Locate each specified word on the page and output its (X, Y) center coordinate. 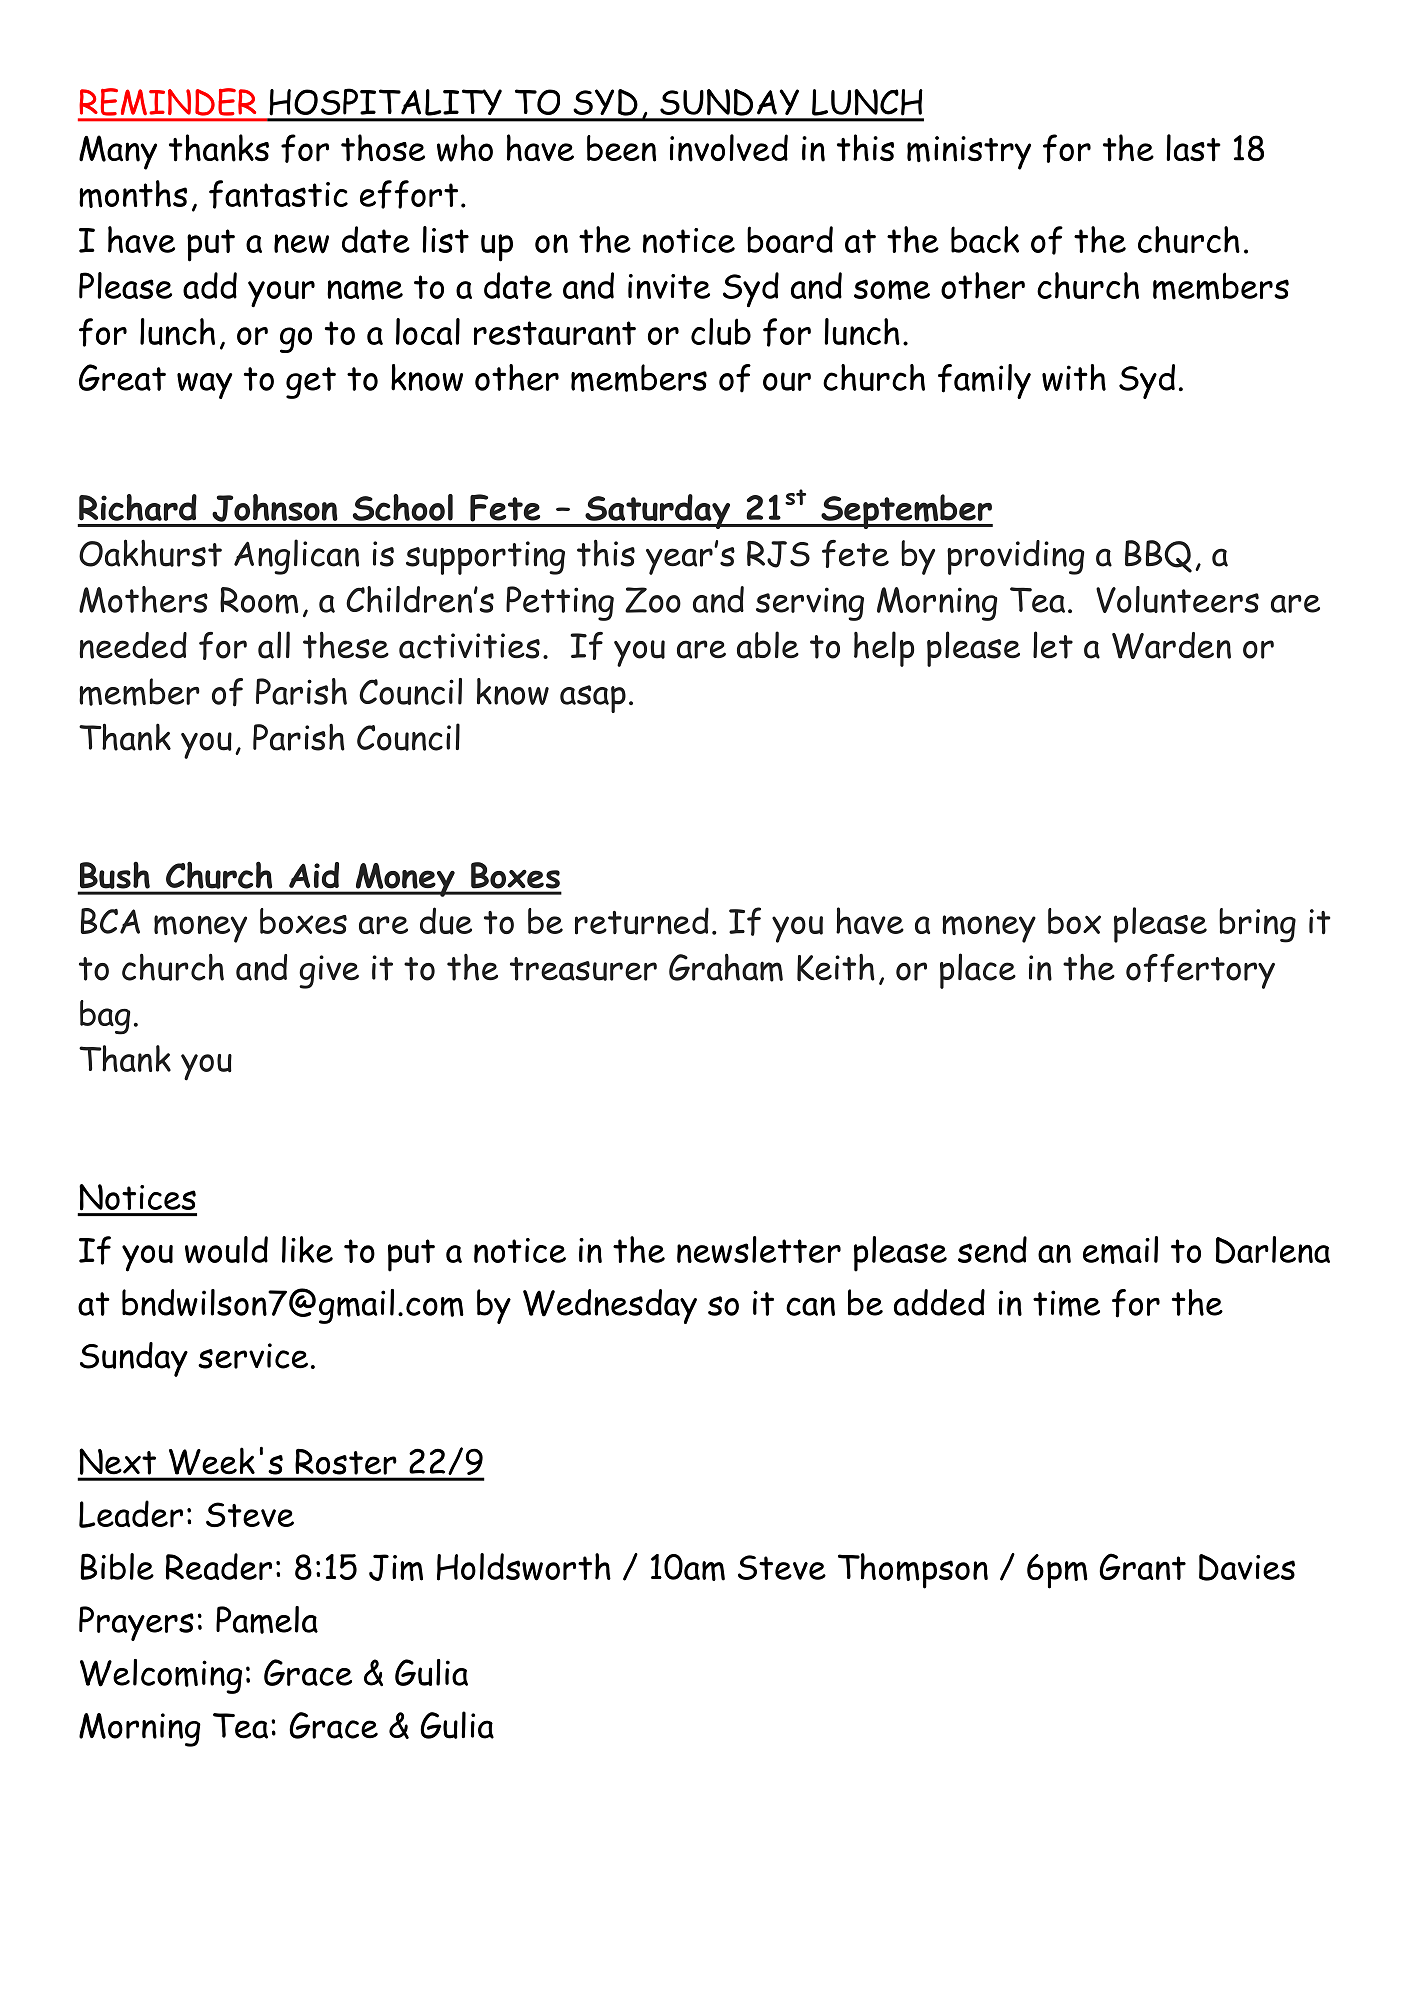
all (274, 645)
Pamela (267, 1620)
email (1120, 1250)
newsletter (759, 1250)
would (226, 1249)
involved (729, 148)
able (768, 645)
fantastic (278, 194)
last (1193, 148)
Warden (1171, 645)
